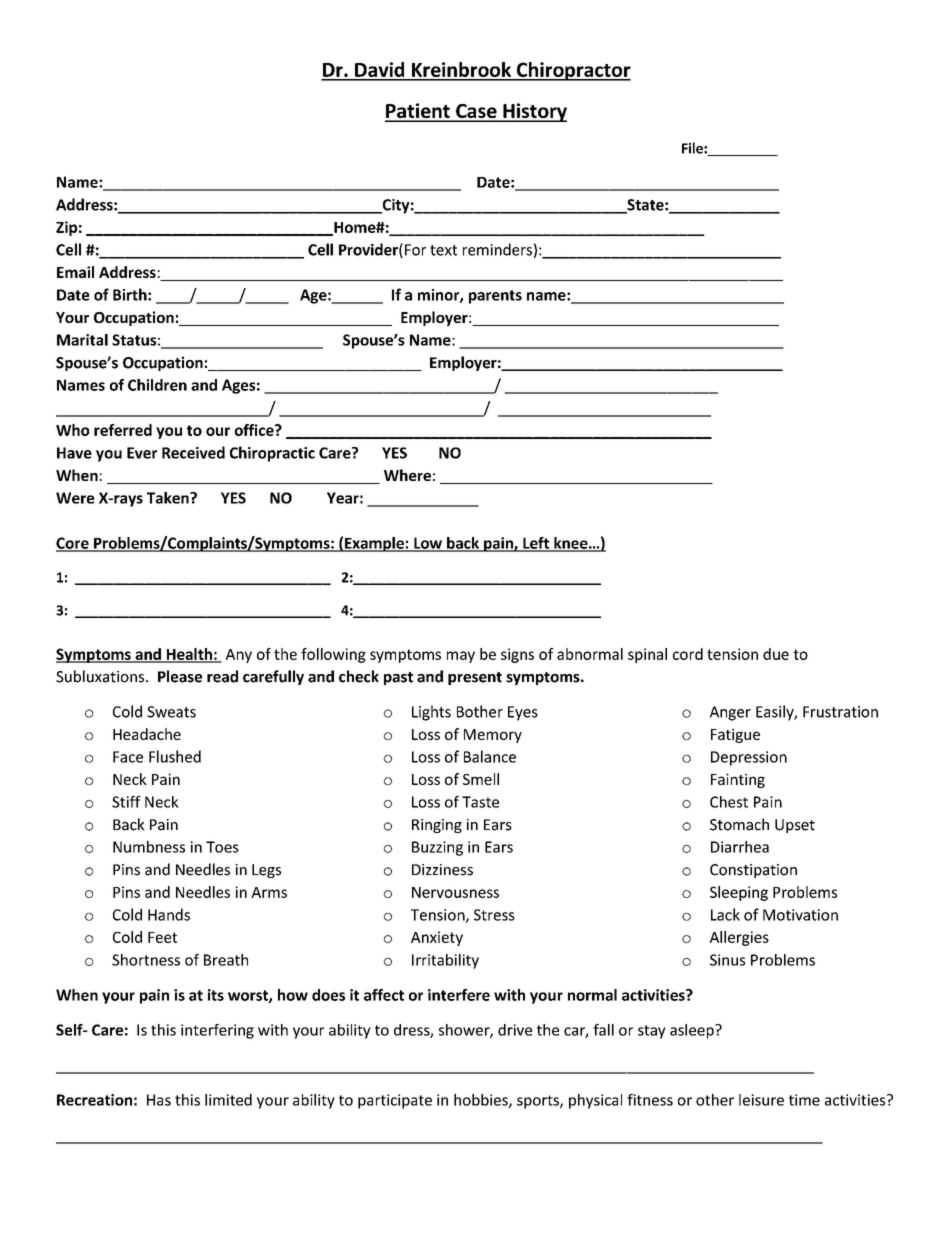 The height and width of the screenshot is (1233, 952). I want to click on Chiropractor, so click(572, 71).
